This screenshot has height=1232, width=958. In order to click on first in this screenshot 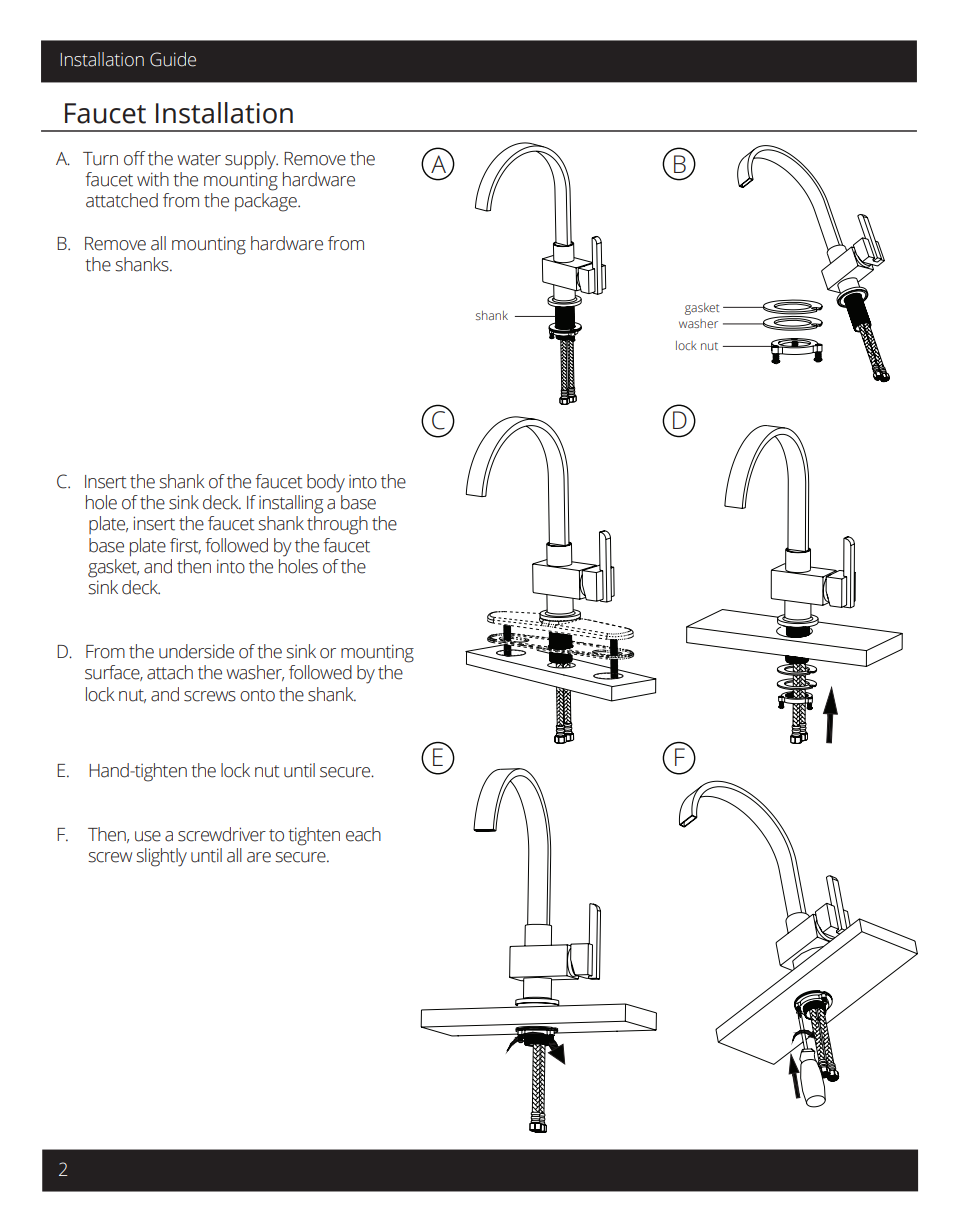, I will do `click(185, 546)`.
